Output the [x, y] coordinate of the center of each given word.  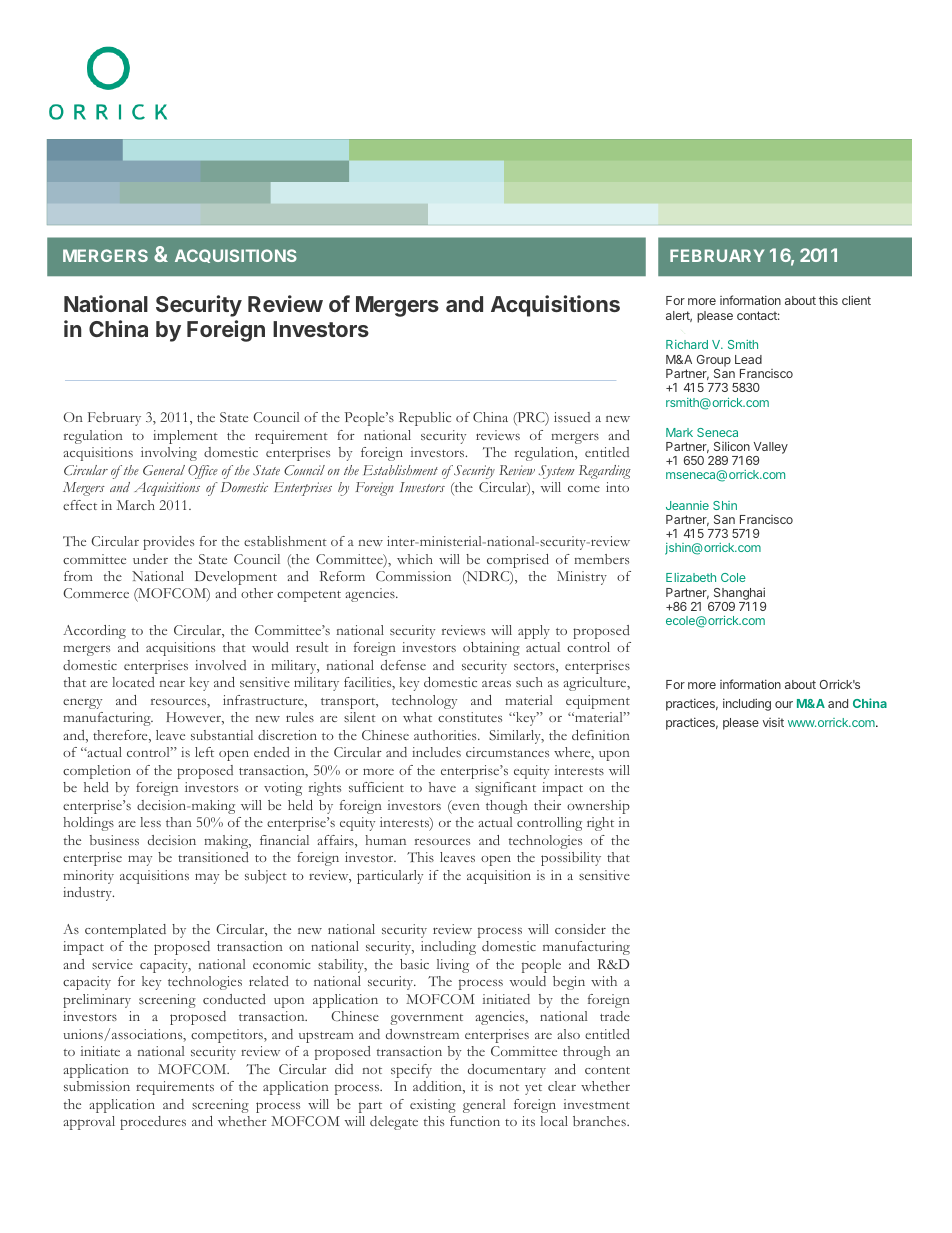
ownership [598, 807]
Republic [425, 419]
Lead [748, 359]
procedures [153, 1123]
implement [185, 437]
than [179, 822]
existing [433, 1106]
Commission [413, 576]
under [150, 559]
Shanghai [739, 593]
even [465, 808]
